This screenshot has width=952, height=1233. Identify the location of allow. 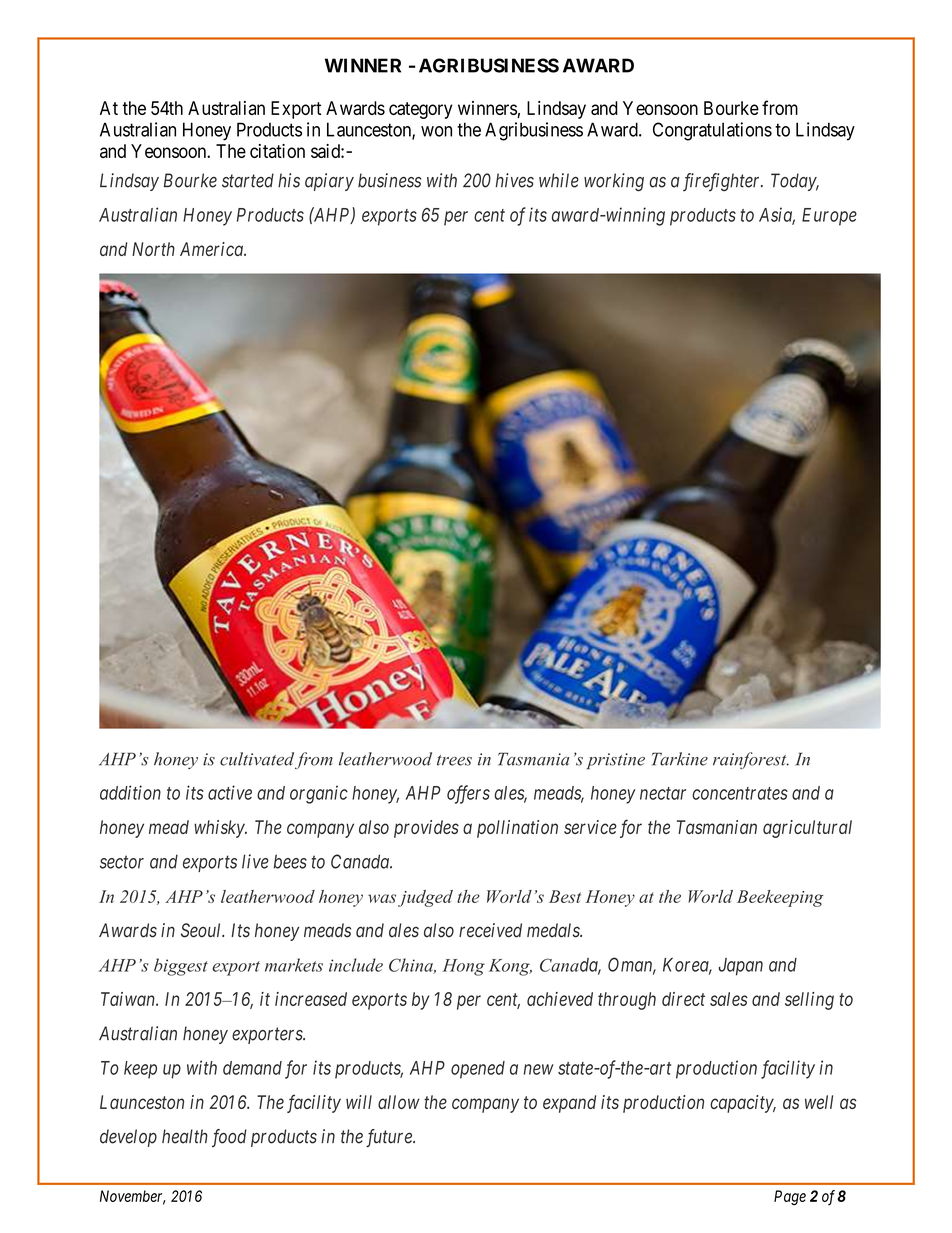
(399, 1102).
